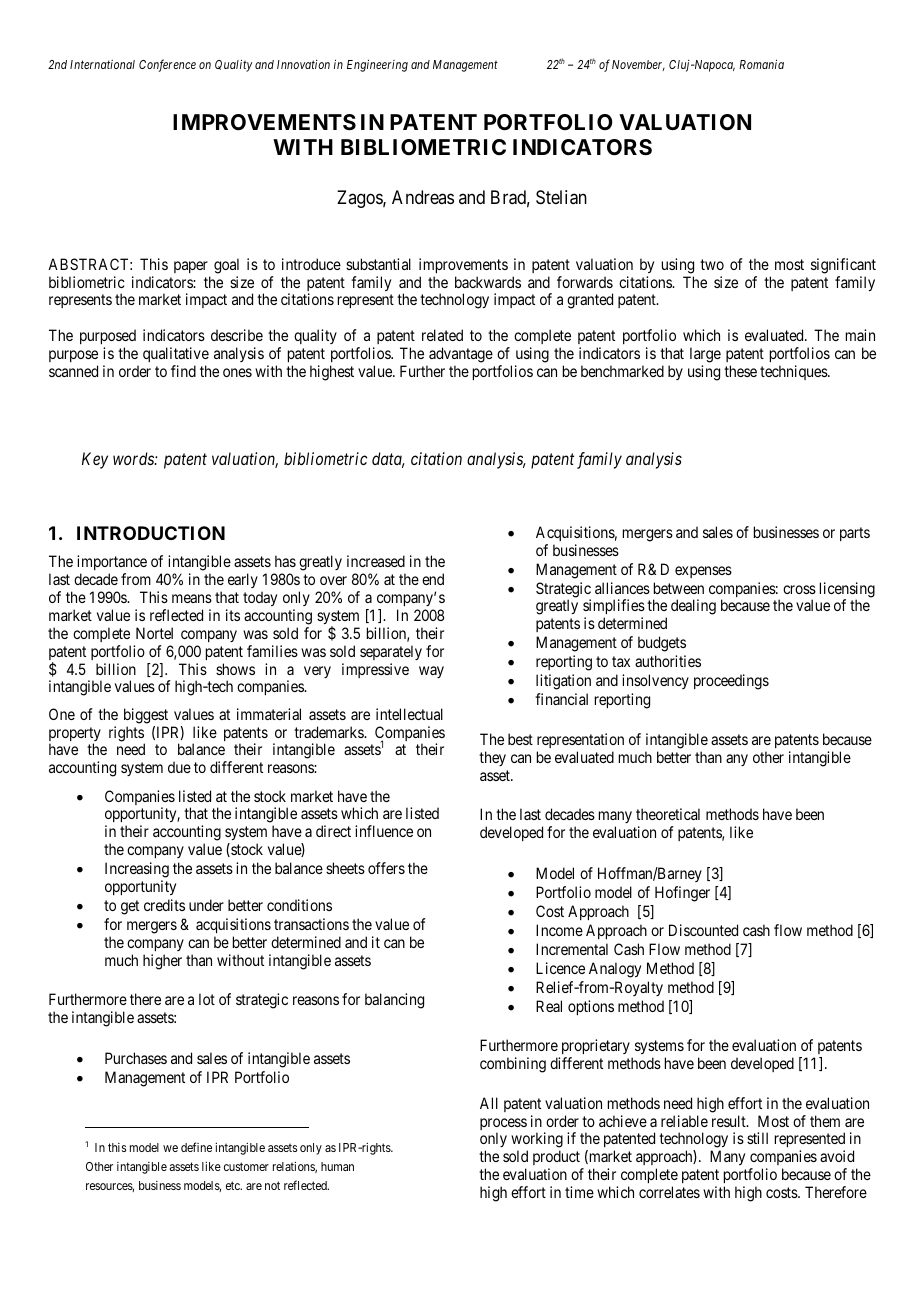 The width and height of the screenshot is (924, 1308). What do you see at coordinates (154, 633) in the screenshot?
I see `Nortel` at bounding box center [154, 633].
